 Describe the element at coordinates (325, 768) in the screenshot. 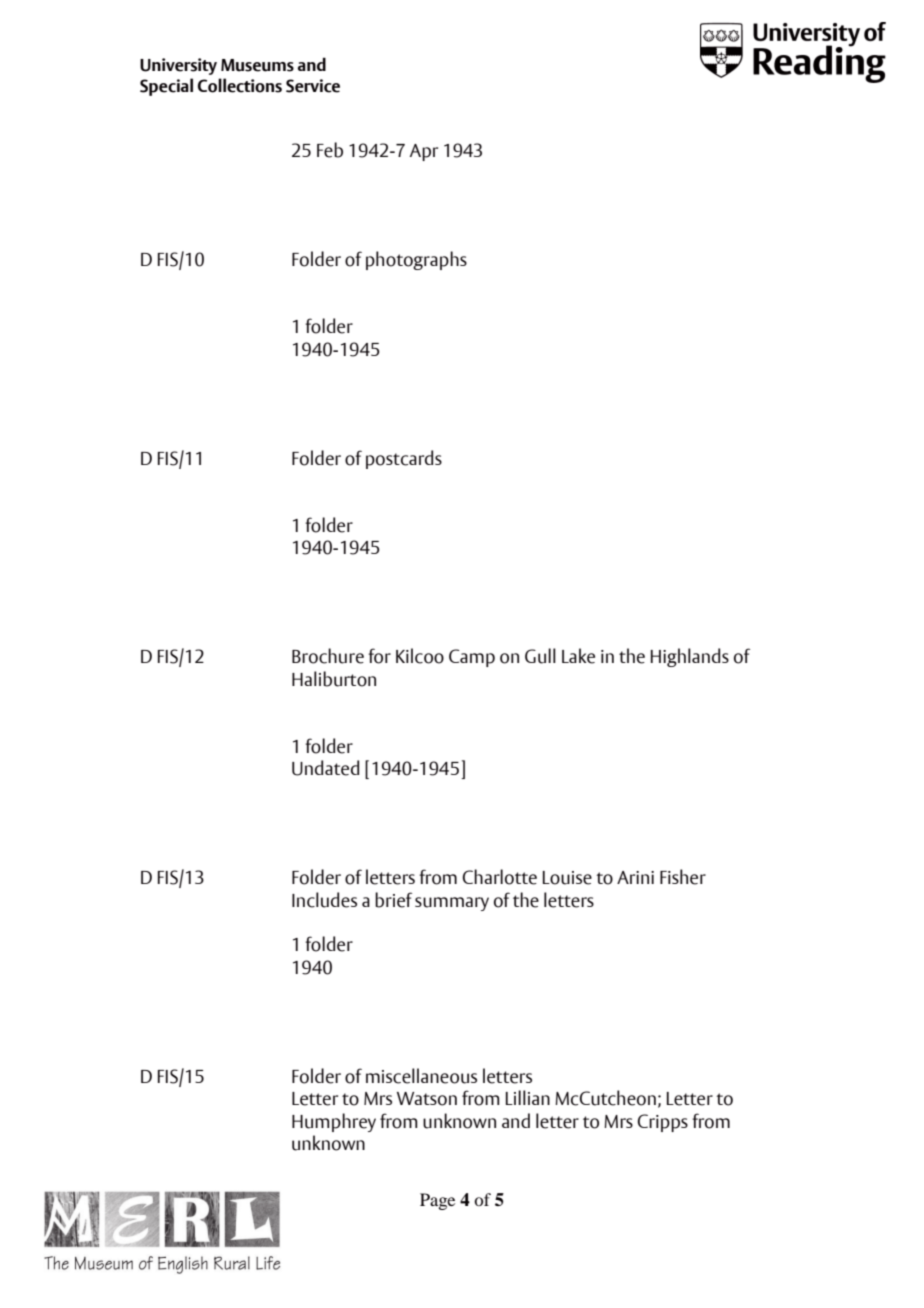

I see `Undated` at that location.
